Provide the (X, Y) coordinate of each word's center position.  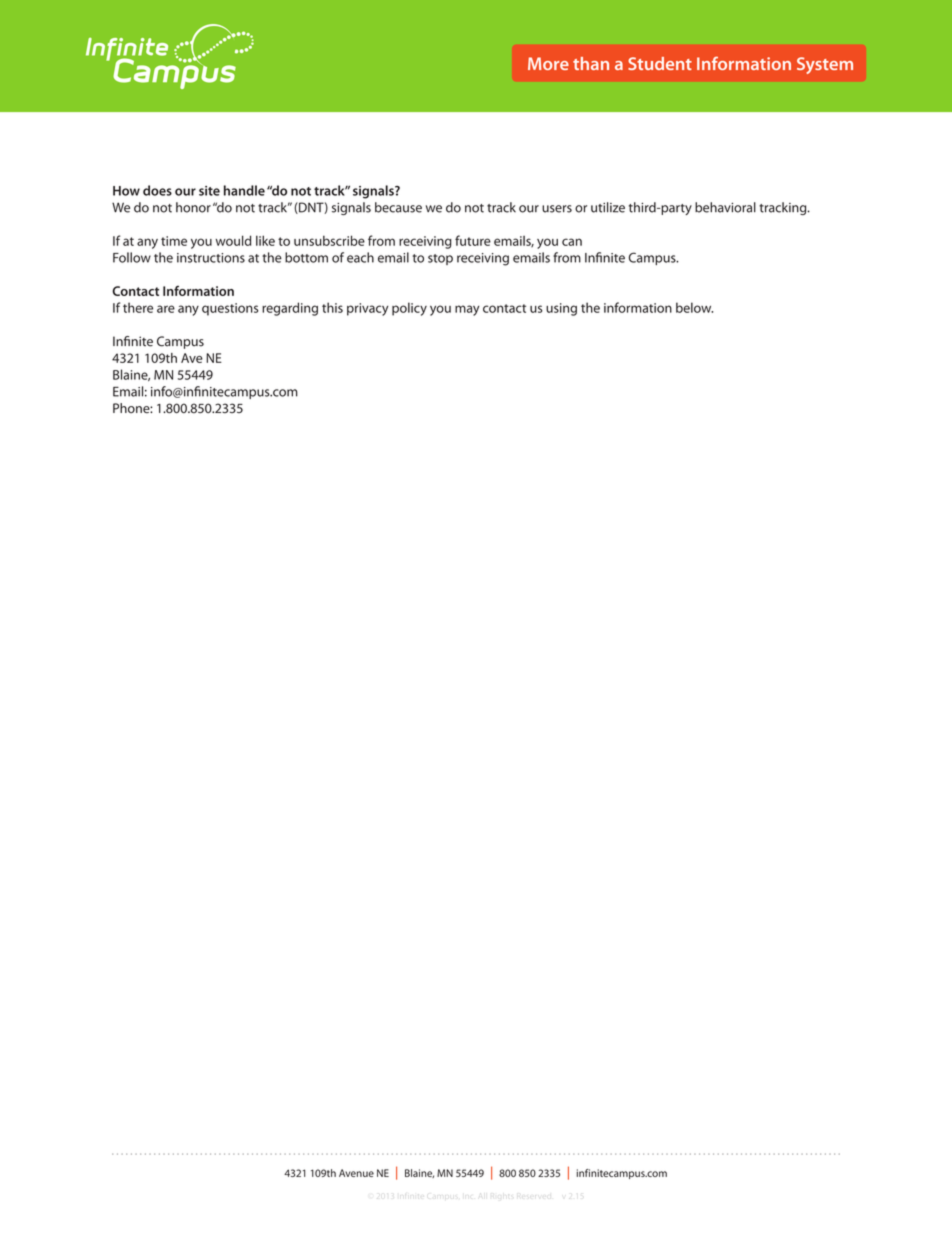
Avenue (356, 1173)
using (561, 309)
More (548, 63)
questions (230, 309)
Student (660, 63)
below (694, 307)
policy (409, 309)
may (467, 310)
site (209, 191)
